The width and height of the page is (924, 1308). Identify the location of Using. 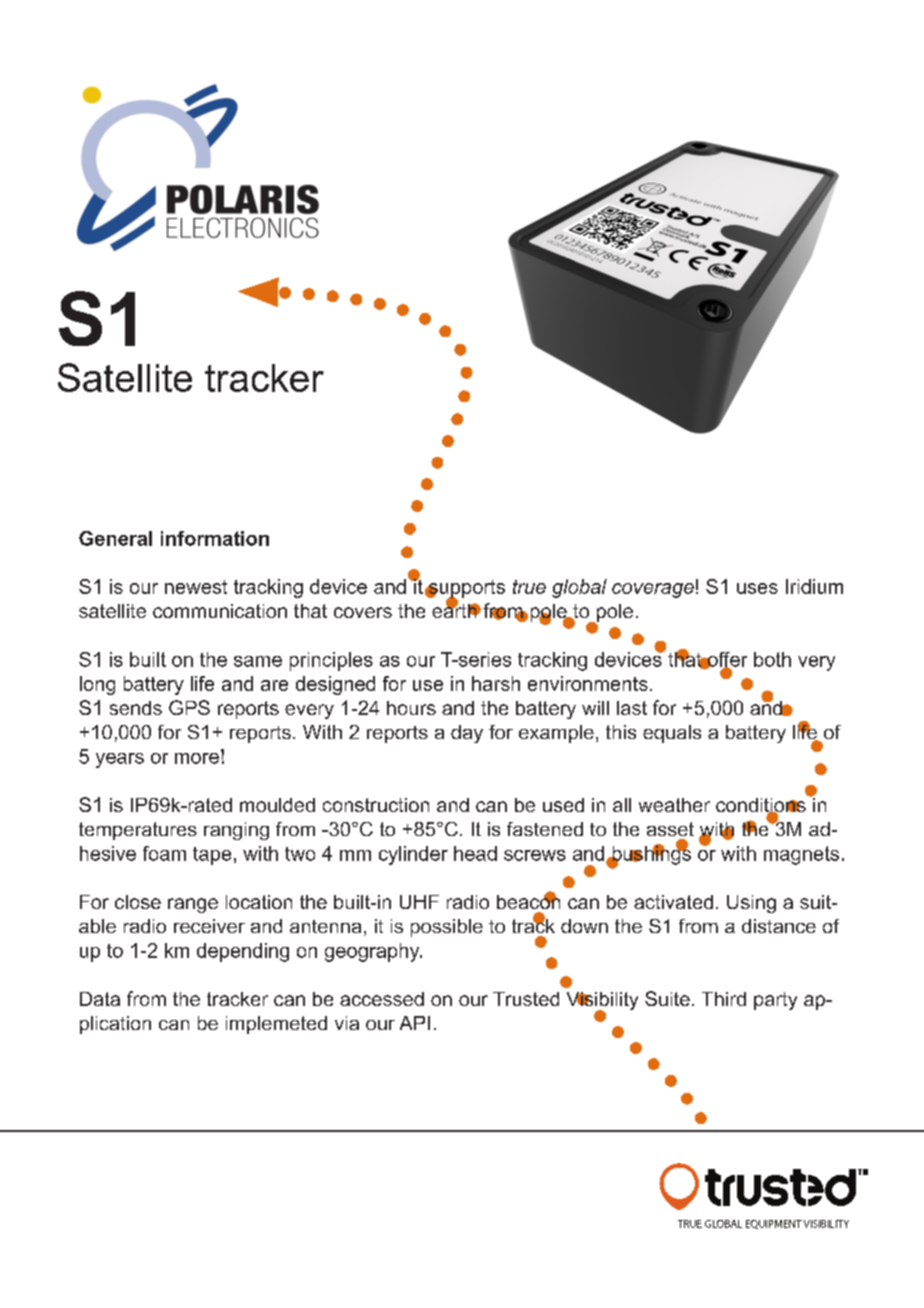
(751, 904).
